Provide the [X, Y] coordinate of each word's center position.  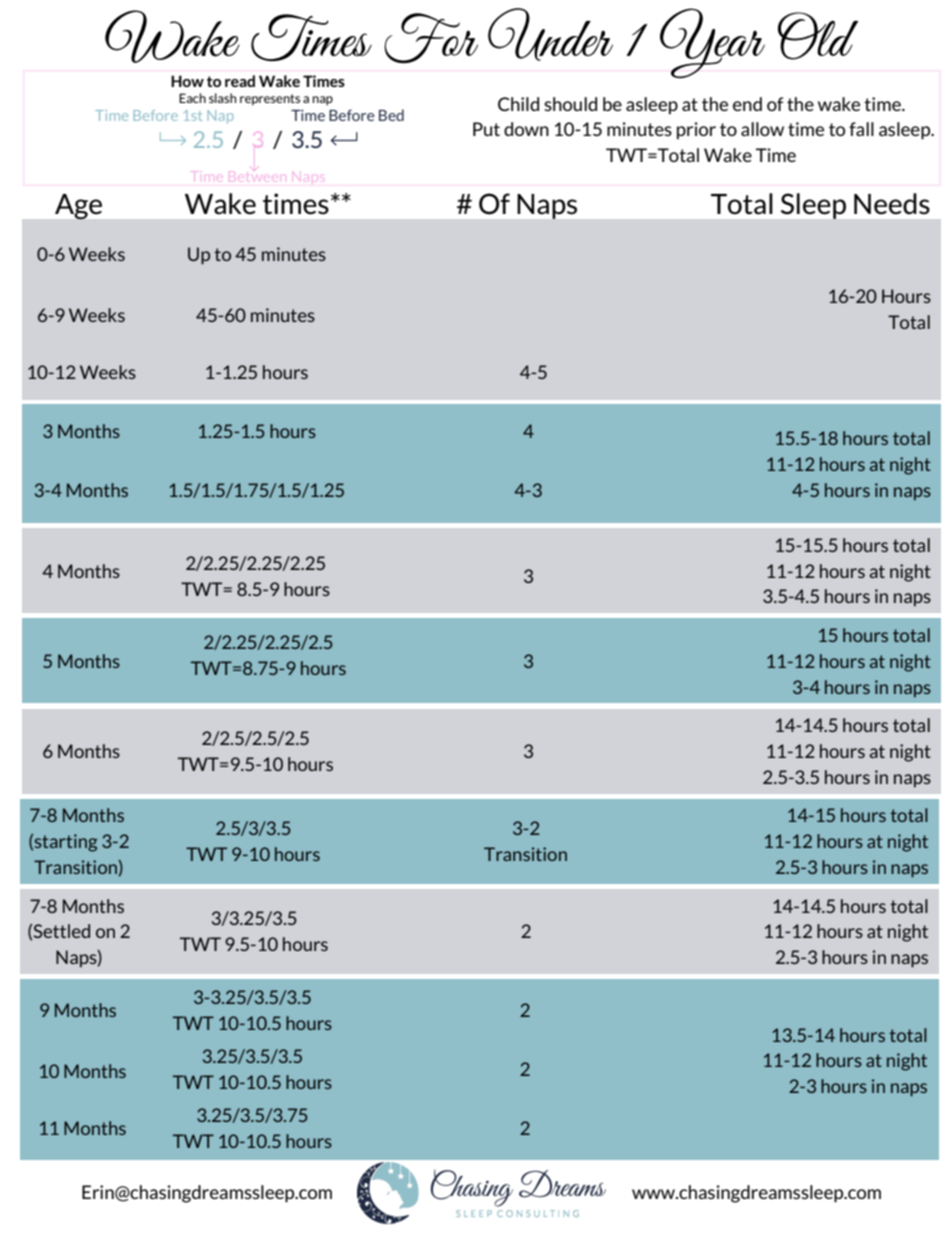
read [240, 81]
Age [78, 207]
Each [192, 98]
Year [712, 43]
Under [550, 34]
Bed [391, 115]
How [187, 81]
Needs [892, 204]
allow [762, 129]
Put [486, 129]
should [570, 104]
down [526, 129]
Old [818, 36]
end [747, 104]
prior [696, 131]
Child [518, 104]
